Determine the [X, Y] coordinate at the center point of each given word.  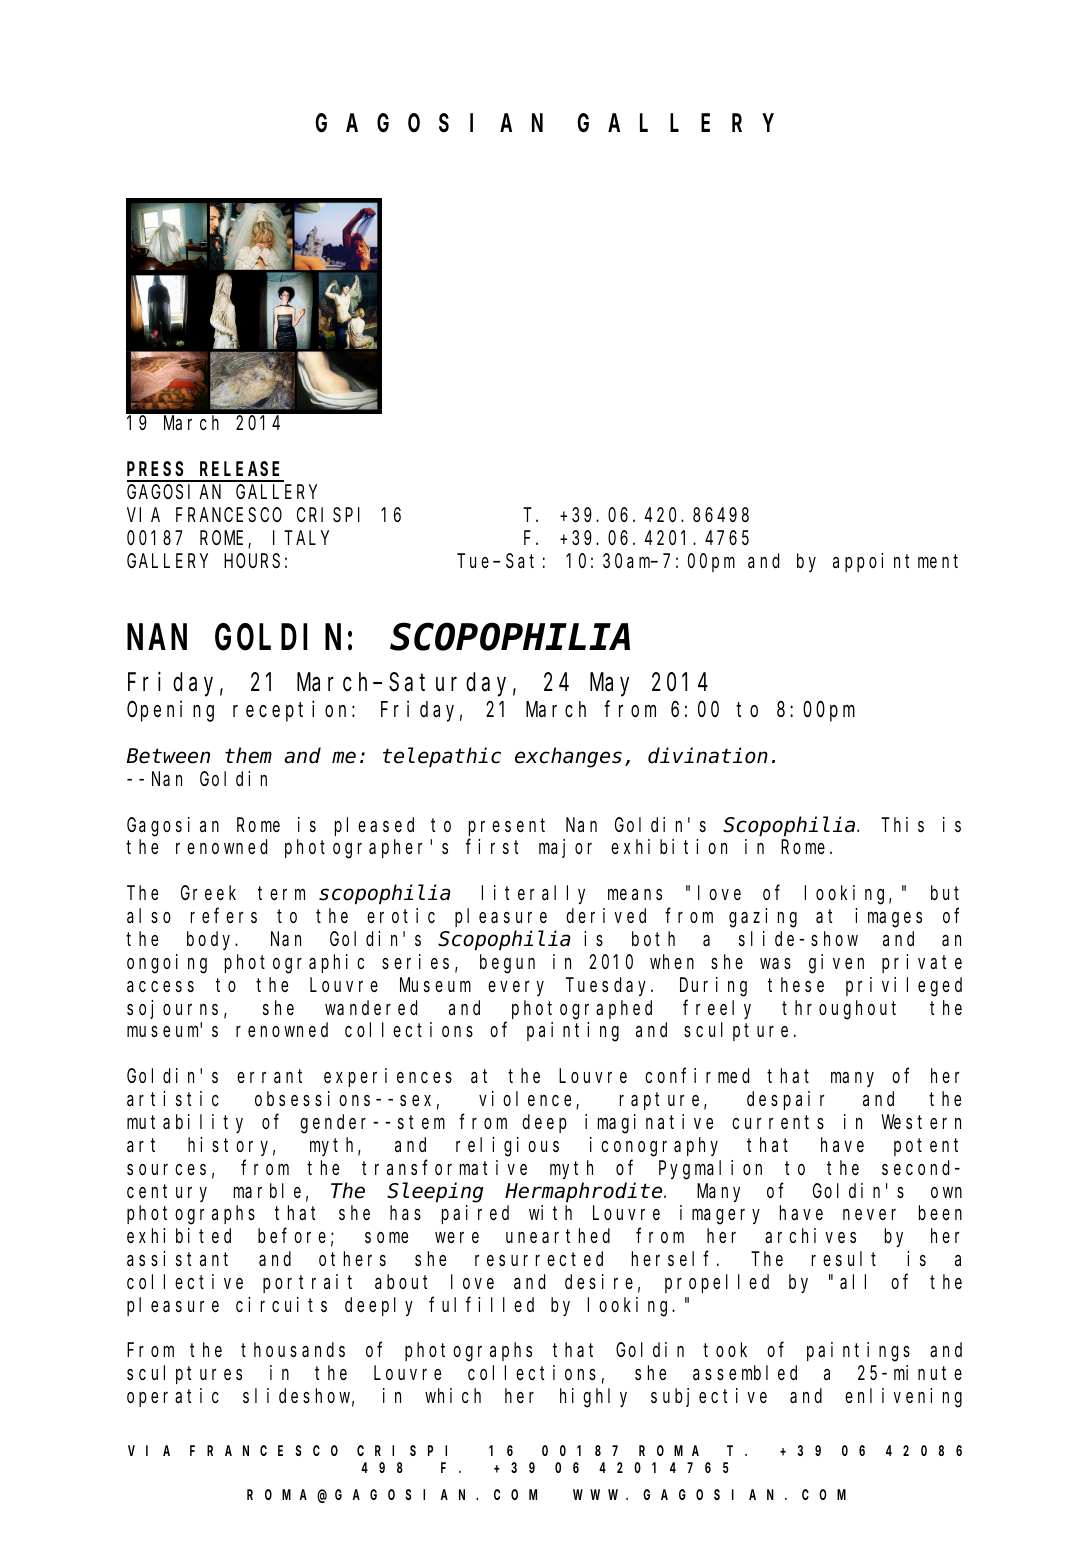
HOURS [252, 561]
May [609, 685]
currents [778, 1122]
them [248, 756]
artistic [173, 1098]
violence [528, 1100]
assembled [745, 1373]
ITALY [301, 538]
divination [708, 756]
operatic [173, 1397]
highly [593, 1398]
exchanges [568, 758]
